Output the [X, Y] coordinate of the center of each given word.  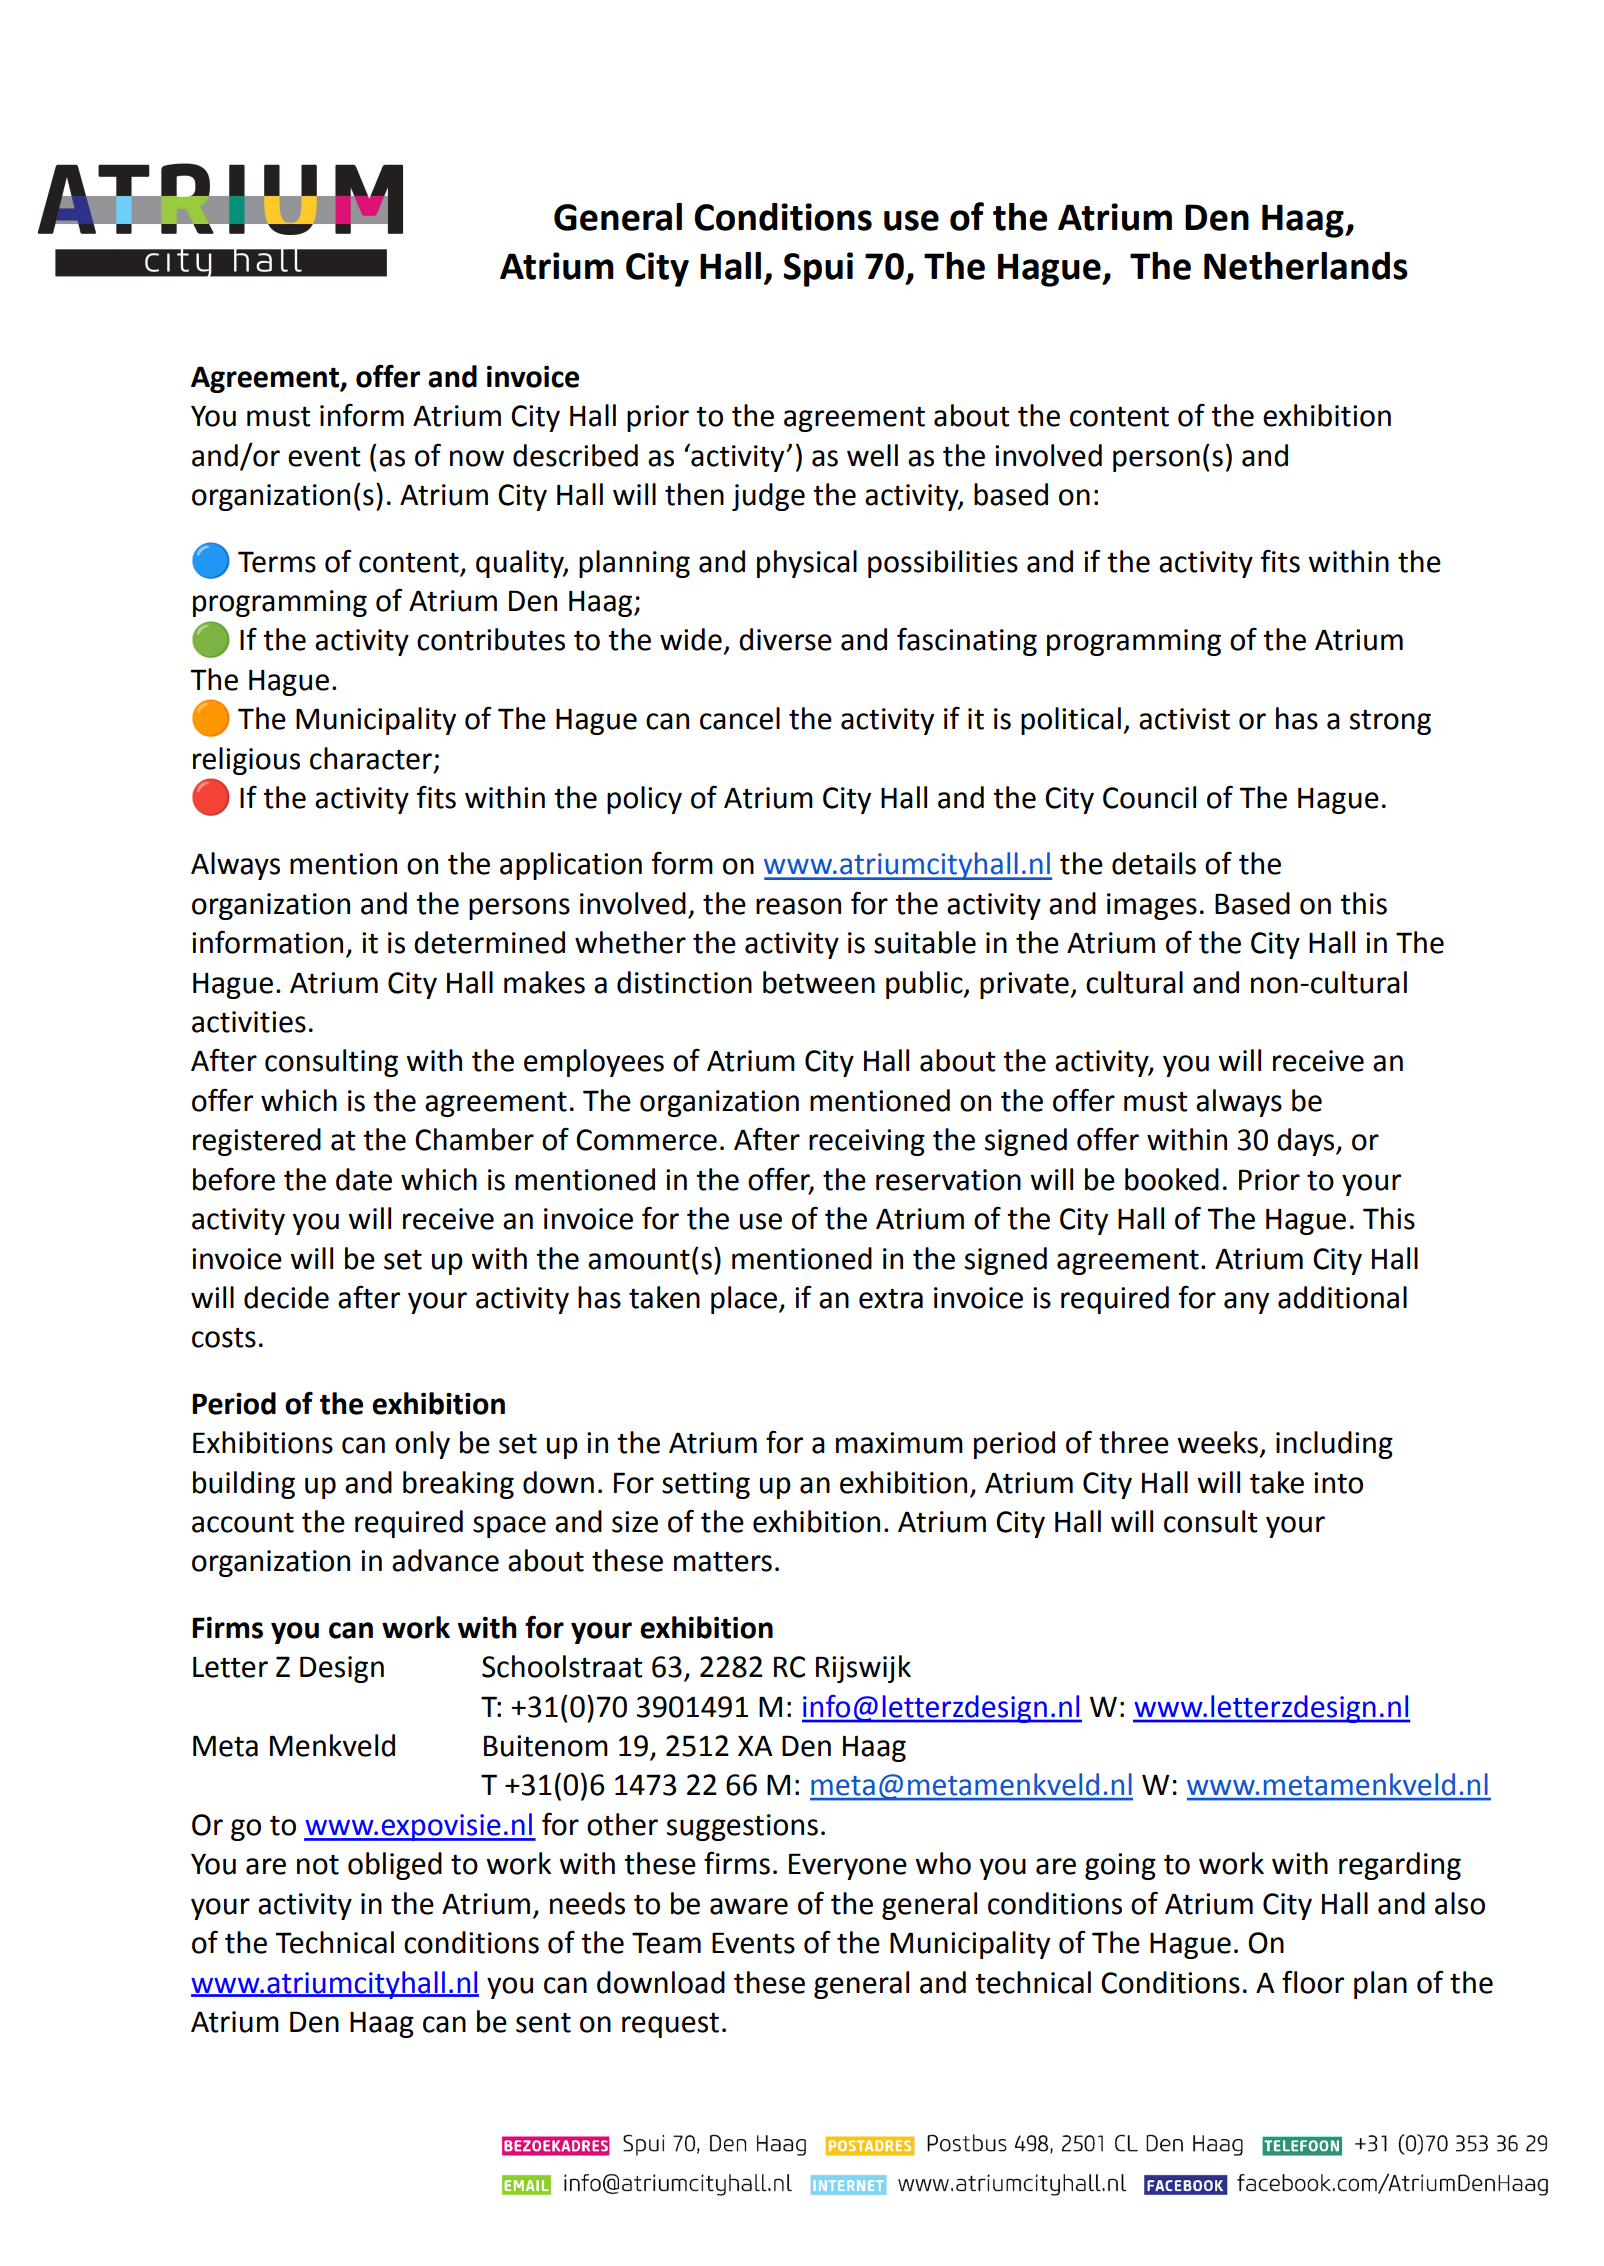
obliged [395, 1866]
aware [749, 1906]
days [1307, 1142]
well [872, 455]
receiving [867, 1142]
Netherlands [1306, 266]
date [364, 1179]
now [477, 458]
